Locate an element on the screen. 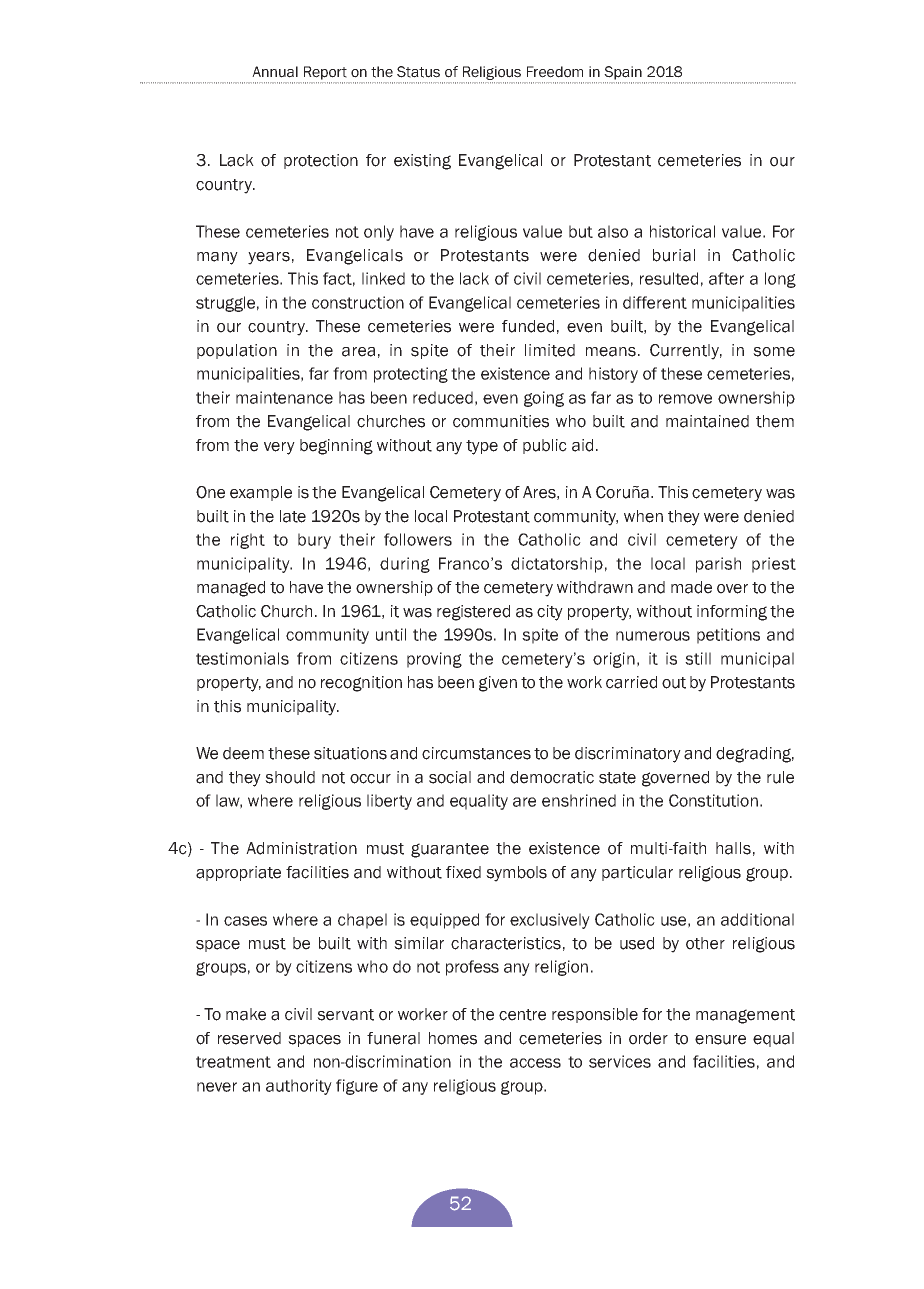  Freedom is located at coordinates (555, 72).
